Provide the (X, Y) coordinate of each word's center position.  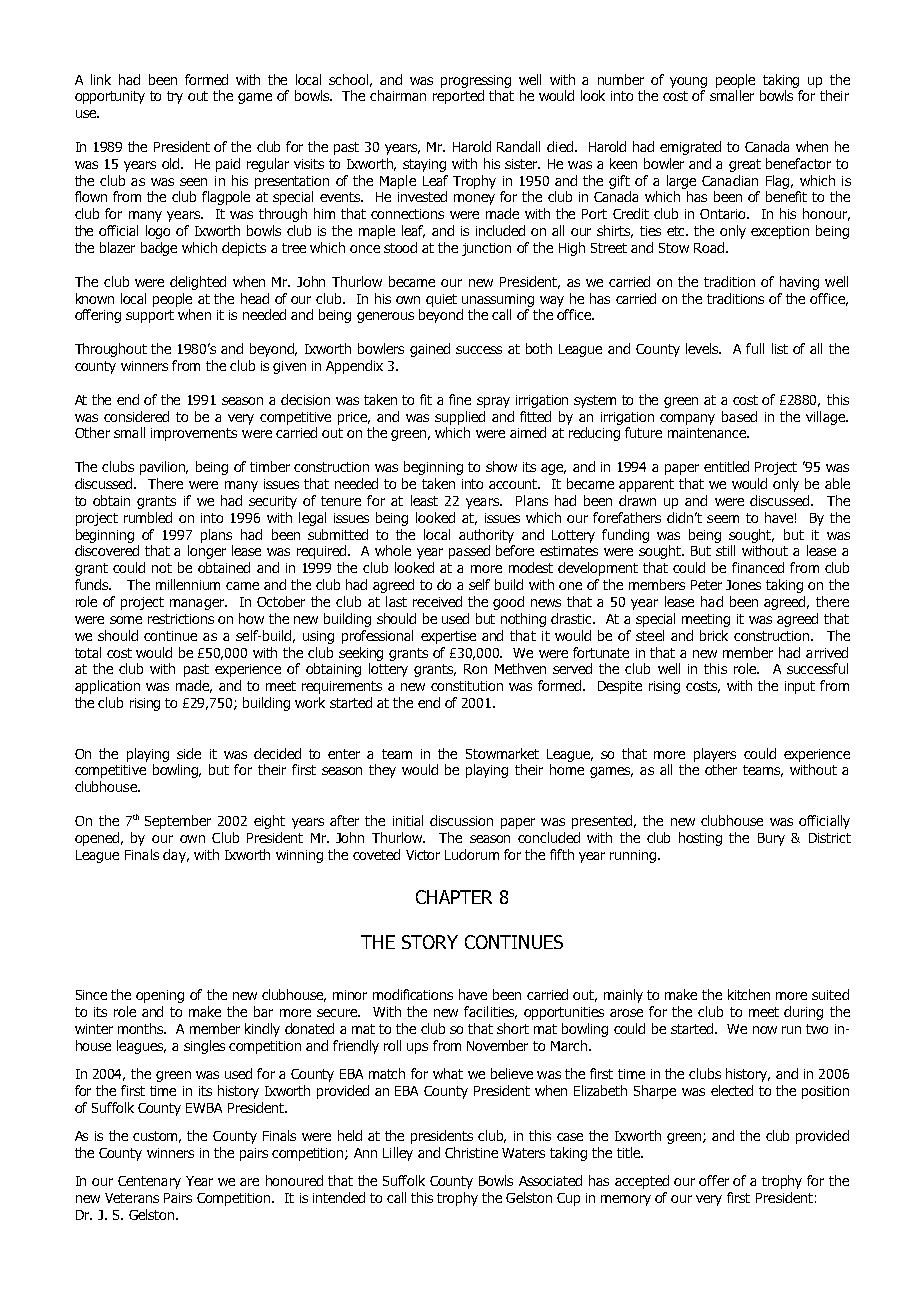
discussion (461, 820)
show (501, 466)
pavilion (164, 468)
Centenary (149, 1182)
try (175, 97)
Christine (471, 1152)
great (745, 165)
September (178, 822)
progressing (476, 81)
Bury (771, 839)
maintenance (708, 433)
